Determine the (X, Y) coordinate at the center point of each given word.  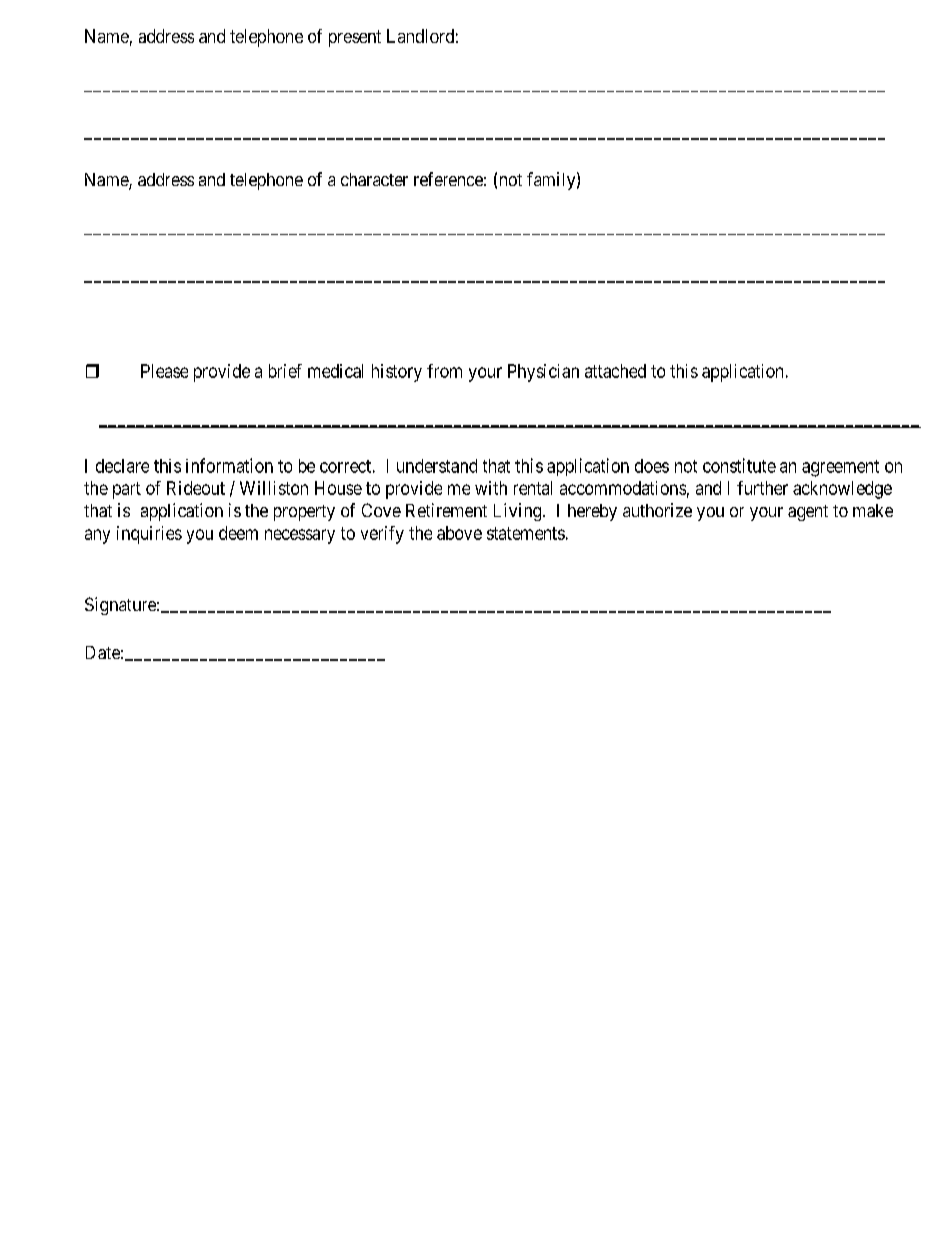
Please (164, 371)
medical (335, 371)
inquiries (149, 535)
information (229, 465)
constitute (739, 465)
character (374, 179)
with (491, 488)
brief (285, 371)
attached (615, 371)
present (355, 38)
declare (122, 466)
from (444, 371)
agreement (840, 468)
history (397, 373)
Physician (543, 373)
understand (437, 466)
